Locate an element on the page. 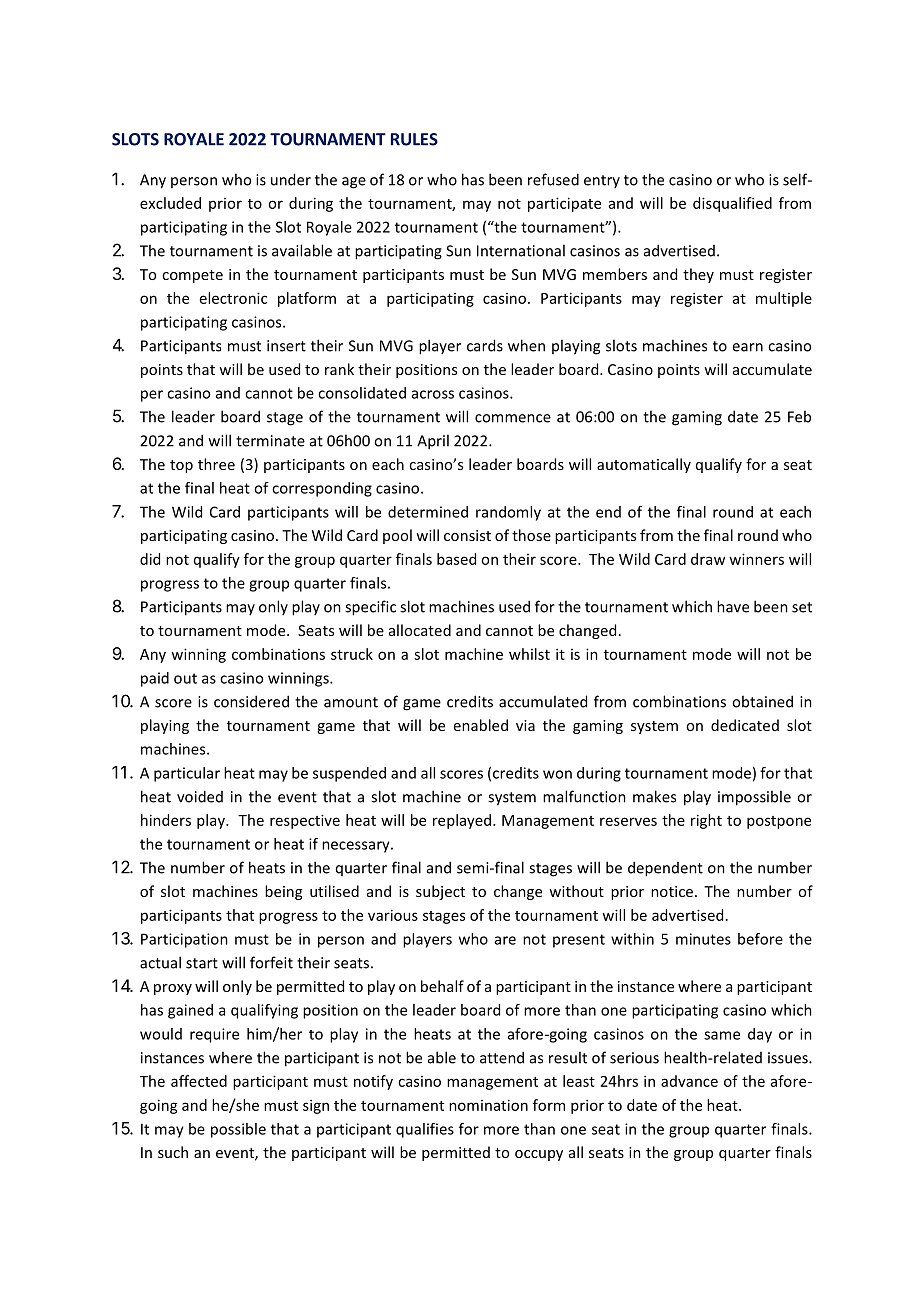 This page has height=1308, width=924. terminate is located at coordinates (270, 441).
